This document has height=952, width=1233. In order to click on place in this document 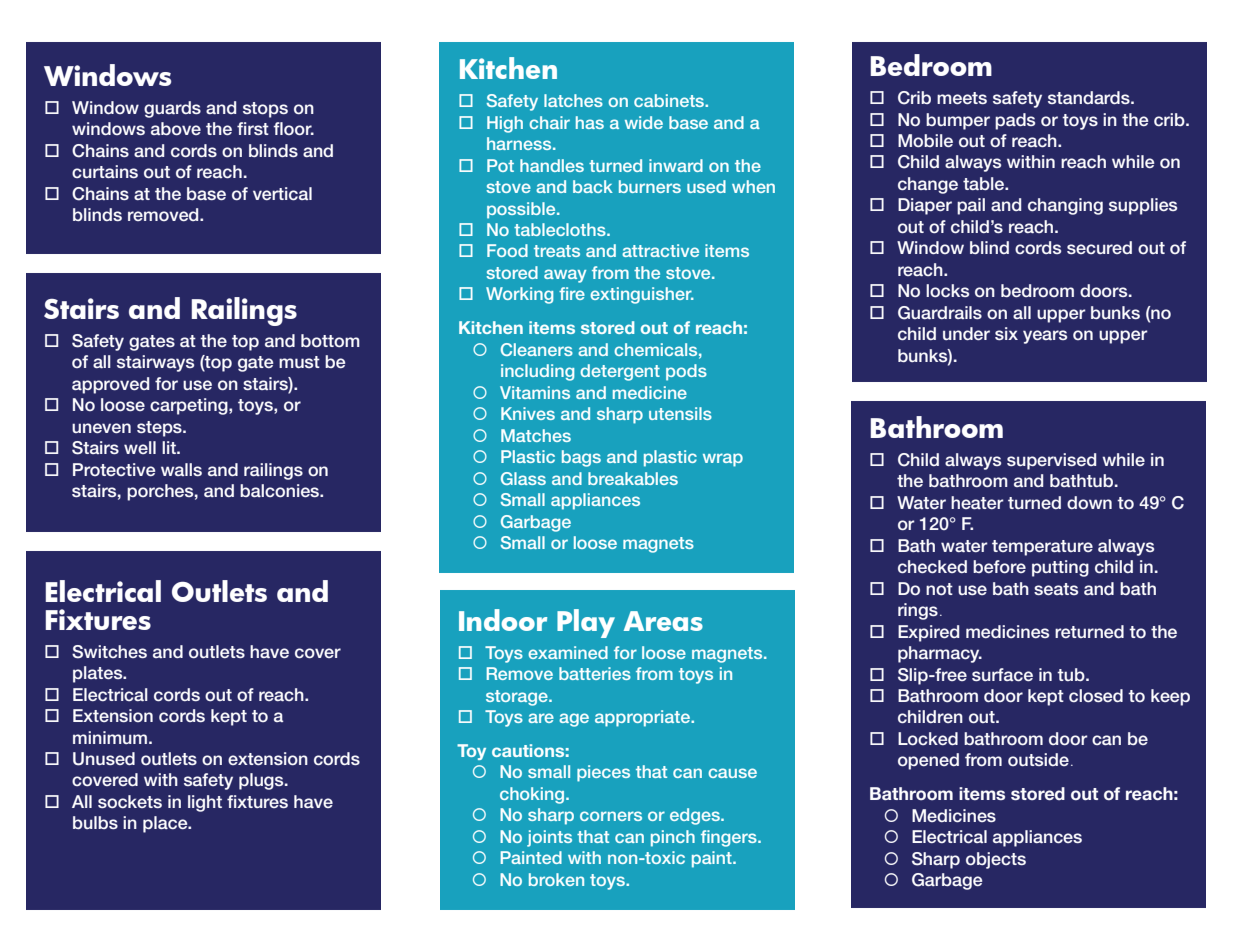, I will do `click(166, 824)`.
